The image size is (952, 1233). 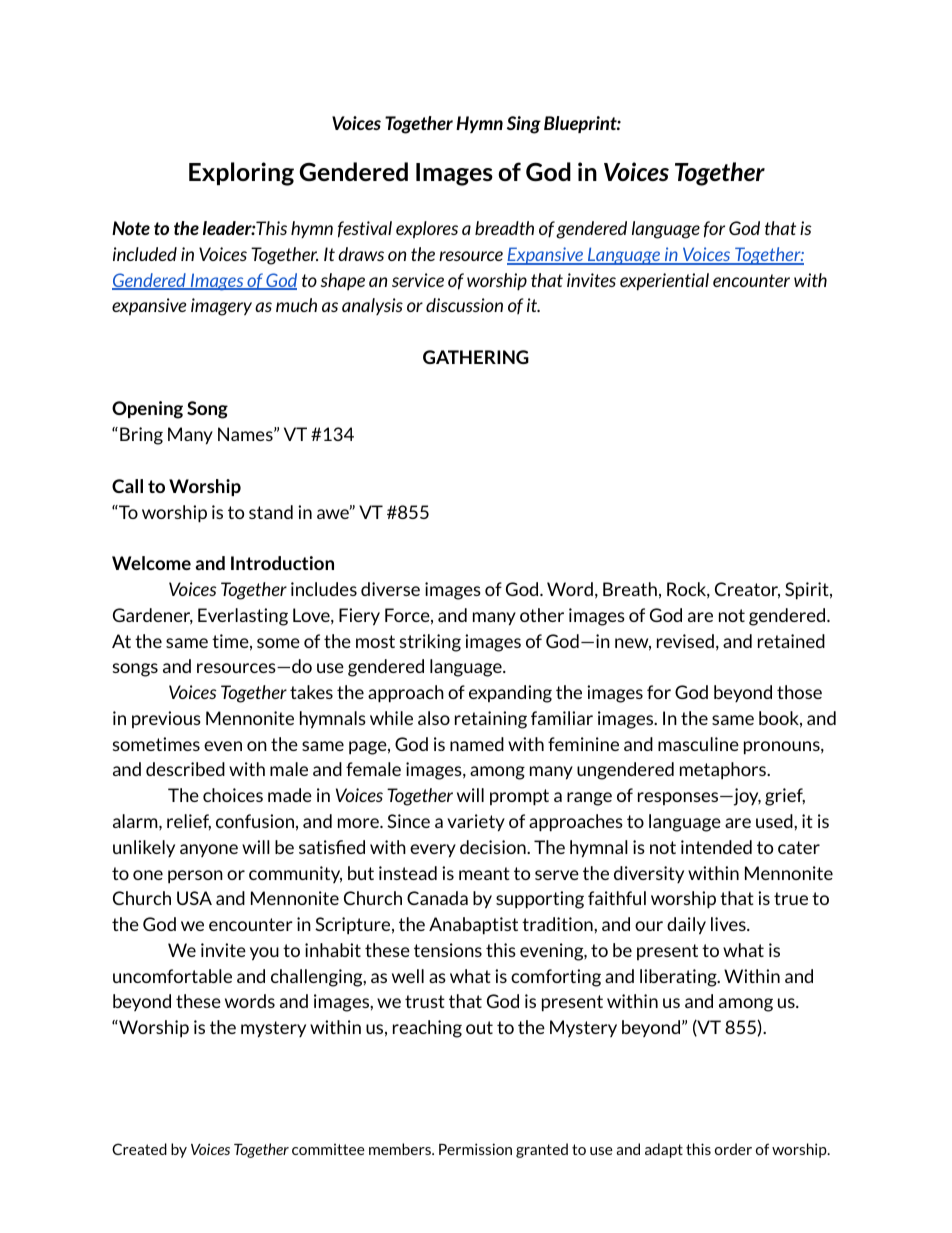 I want to click on choices, so click(x=233, y=795).
